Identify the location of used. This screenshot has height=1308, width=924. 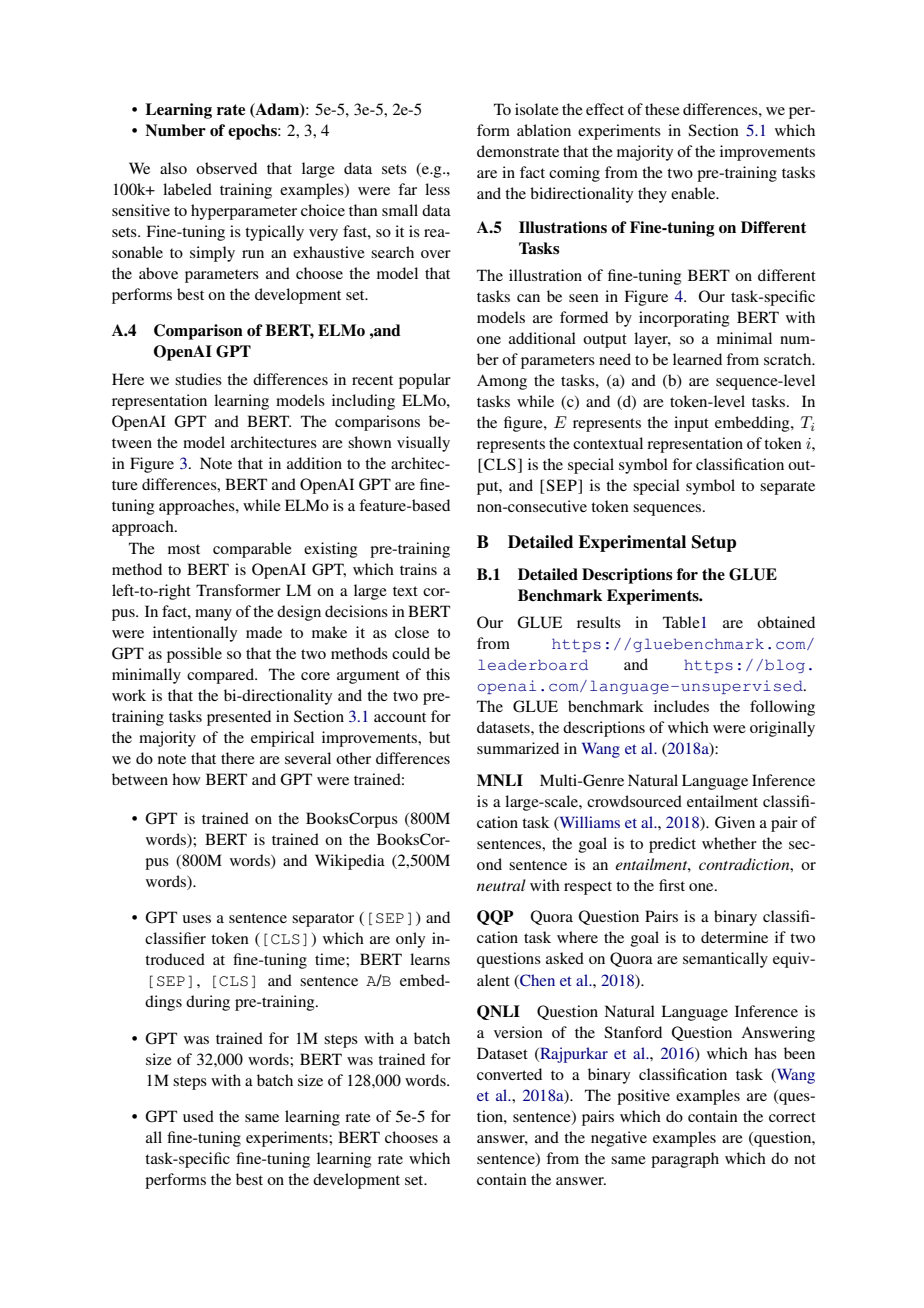
(198, 1116).
